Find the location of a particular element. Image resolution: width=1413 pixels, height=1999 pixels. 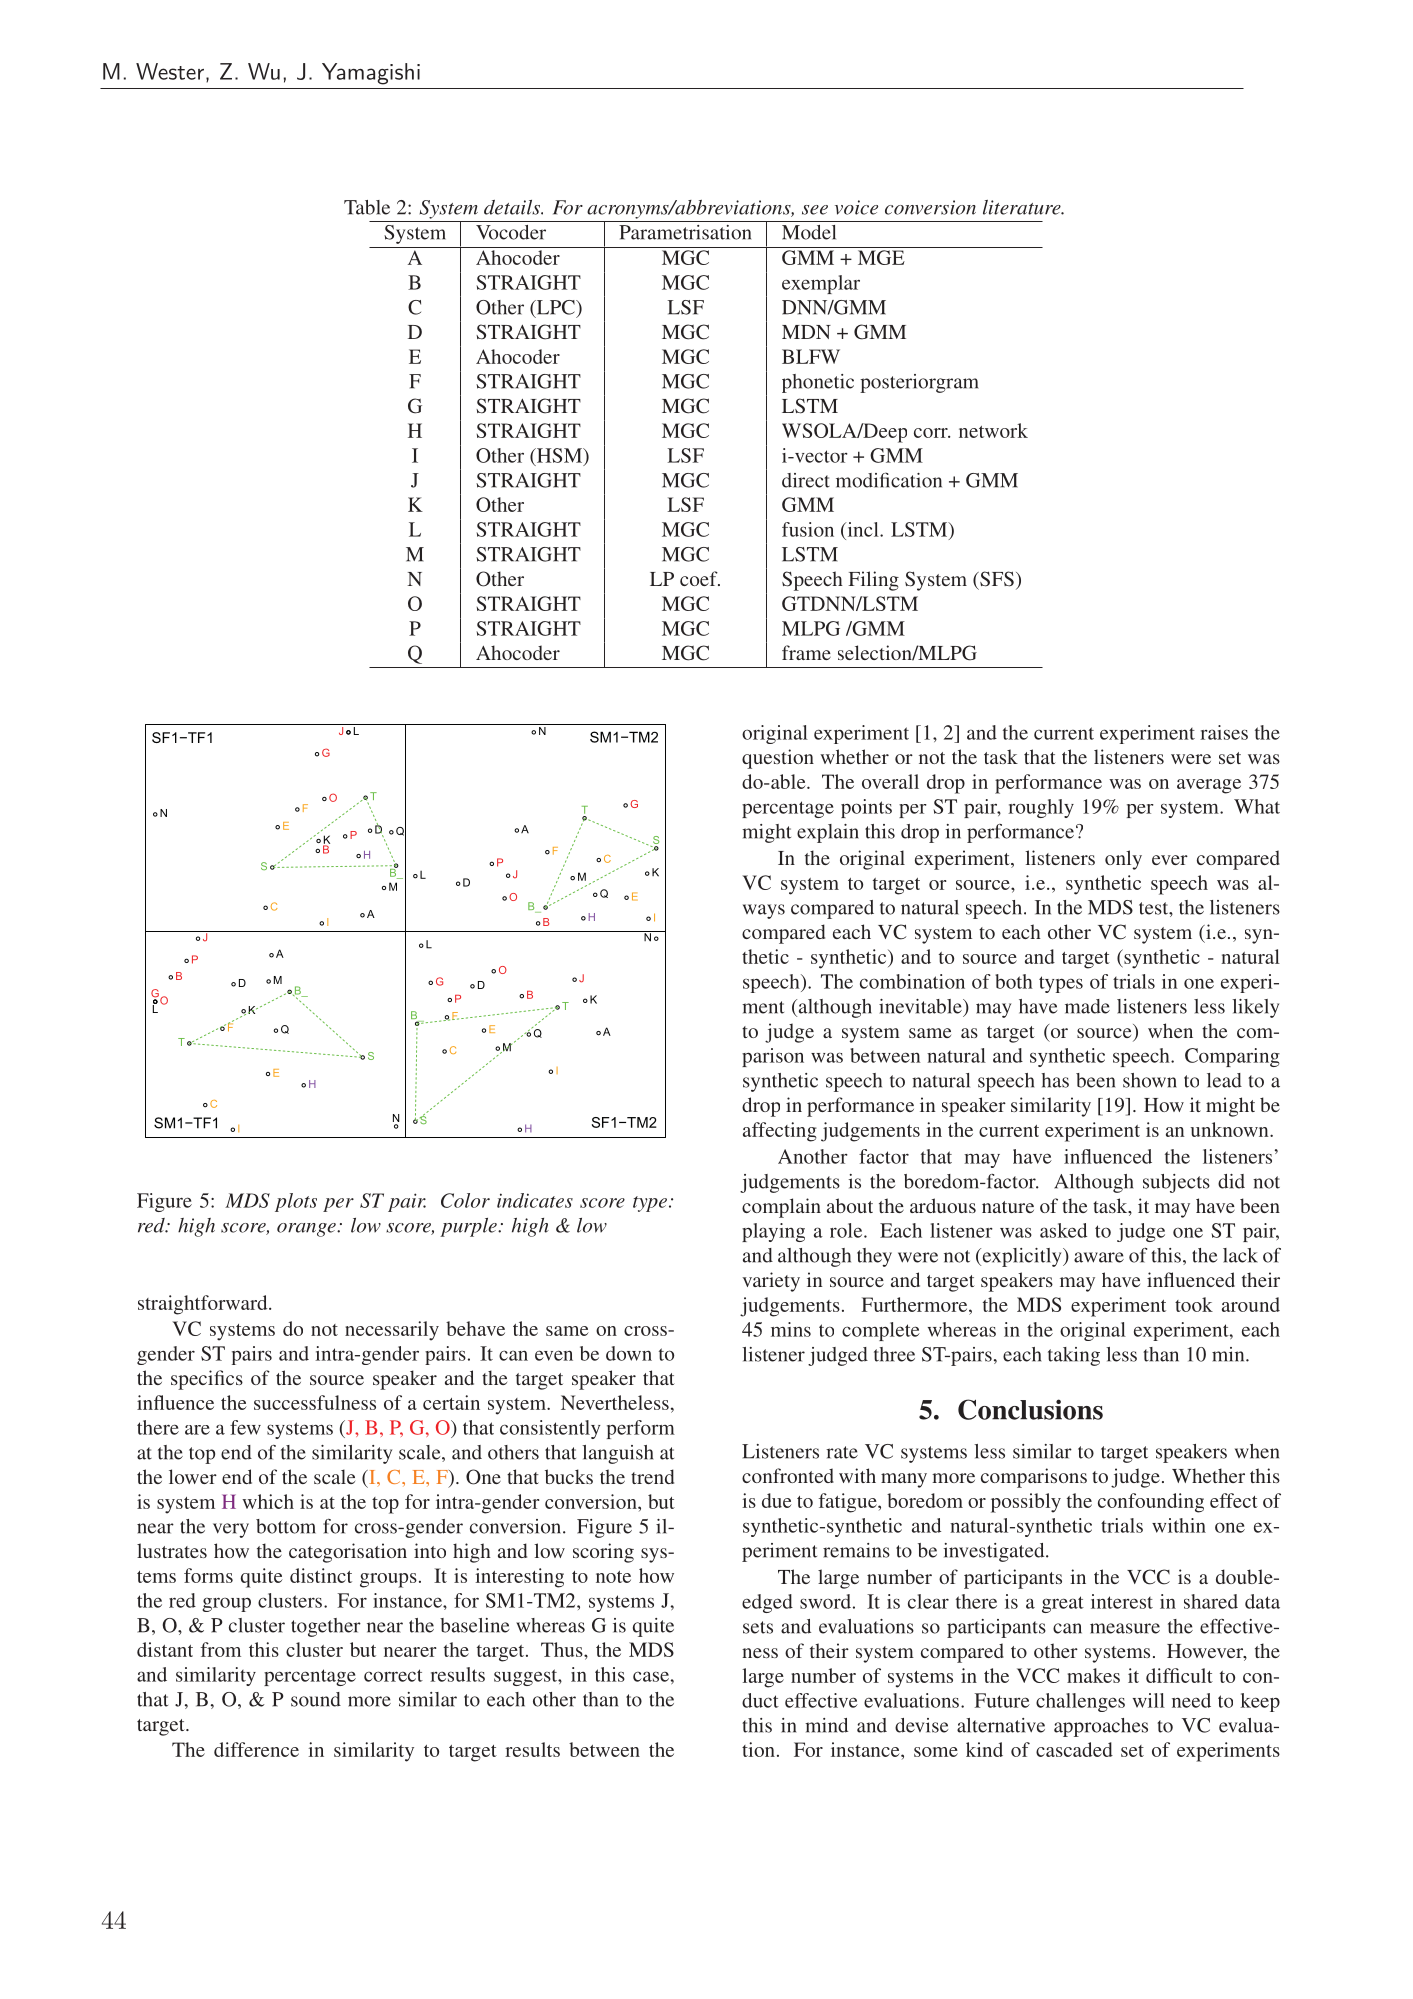

subjects is located at coordinates (1176, 1183).
